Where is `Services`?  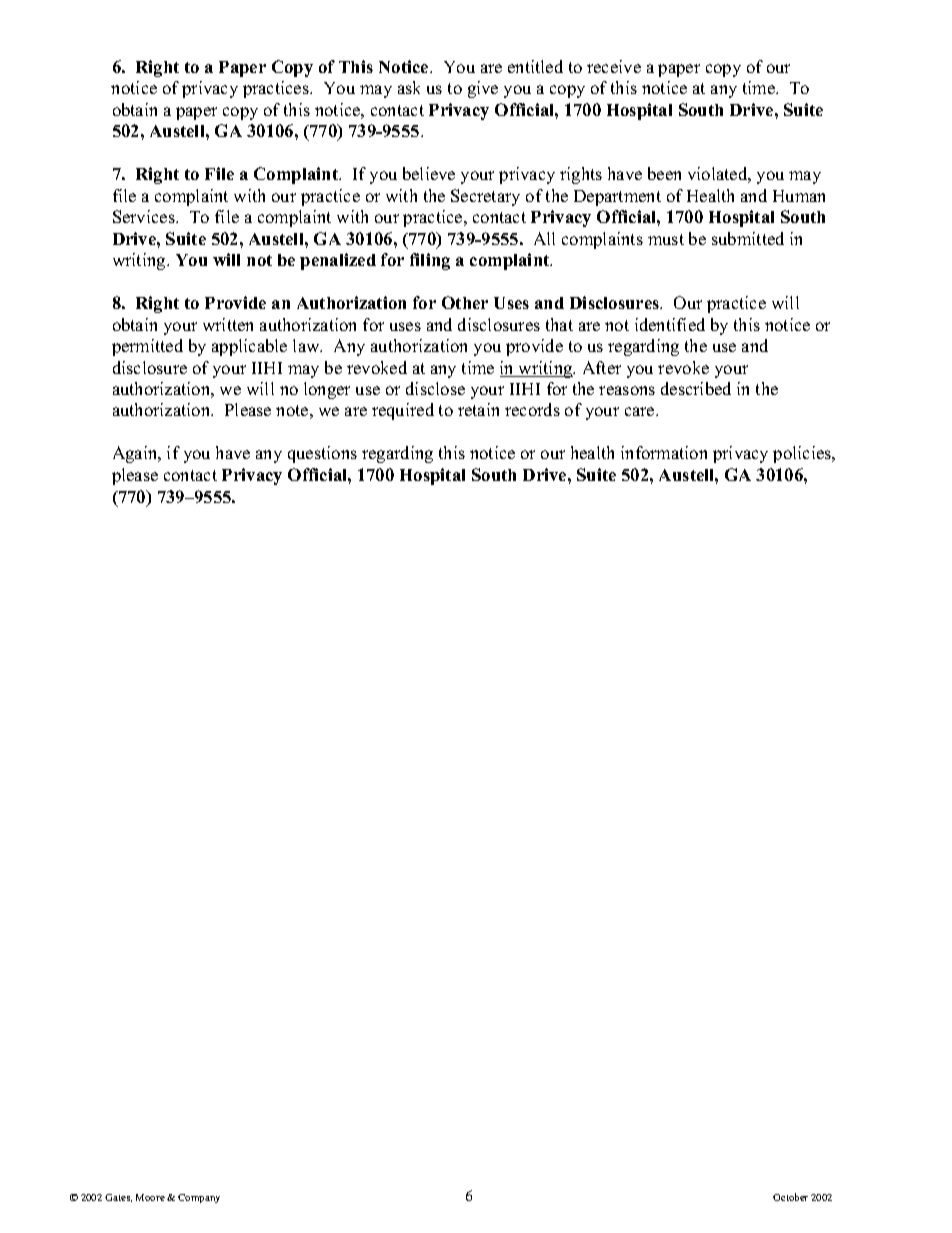 Services is located at coordinates (145, 216).
